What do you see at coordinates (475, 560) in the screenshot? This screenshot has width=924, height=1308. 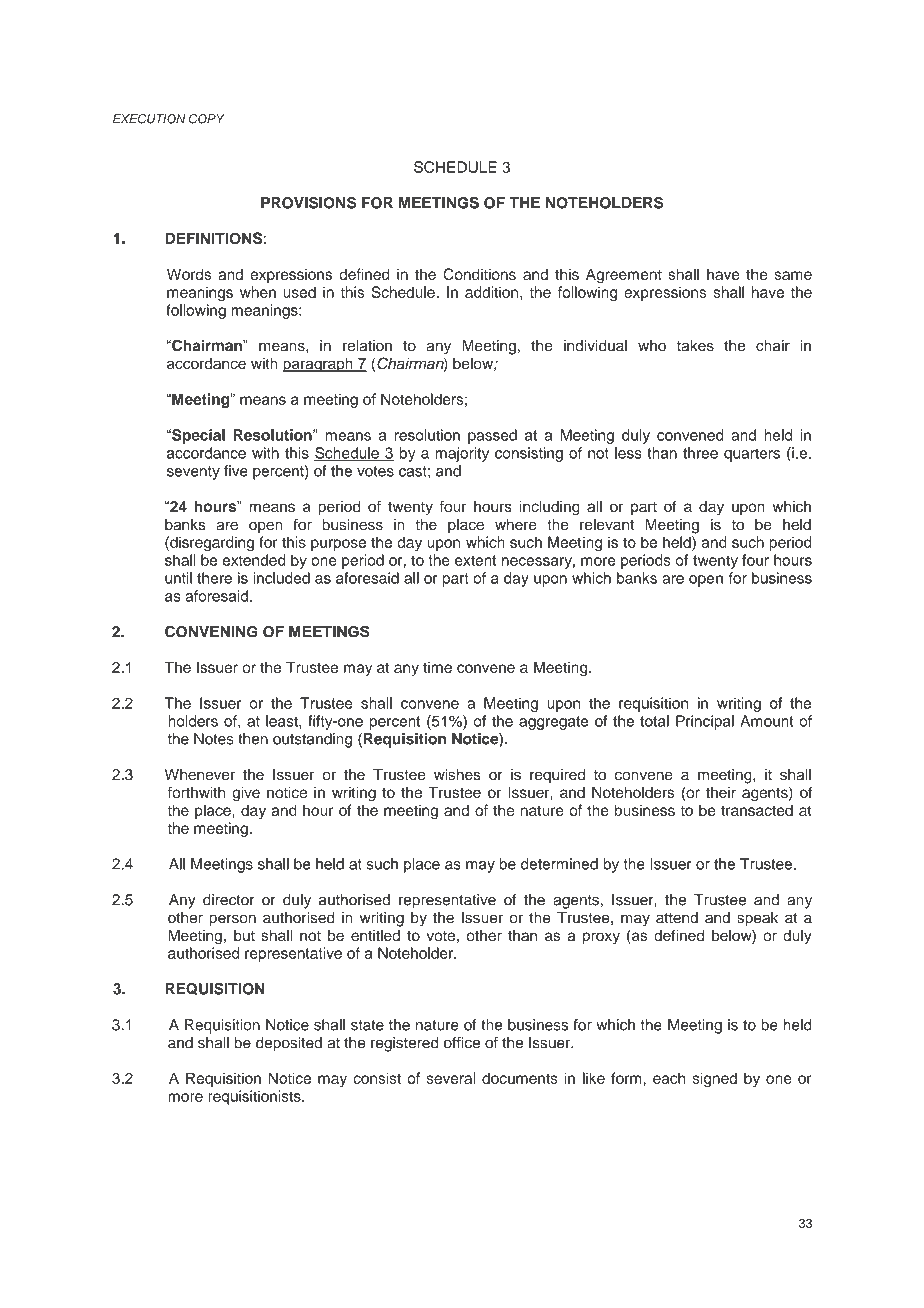 I see `extent` at bounding box center [475, 560].
